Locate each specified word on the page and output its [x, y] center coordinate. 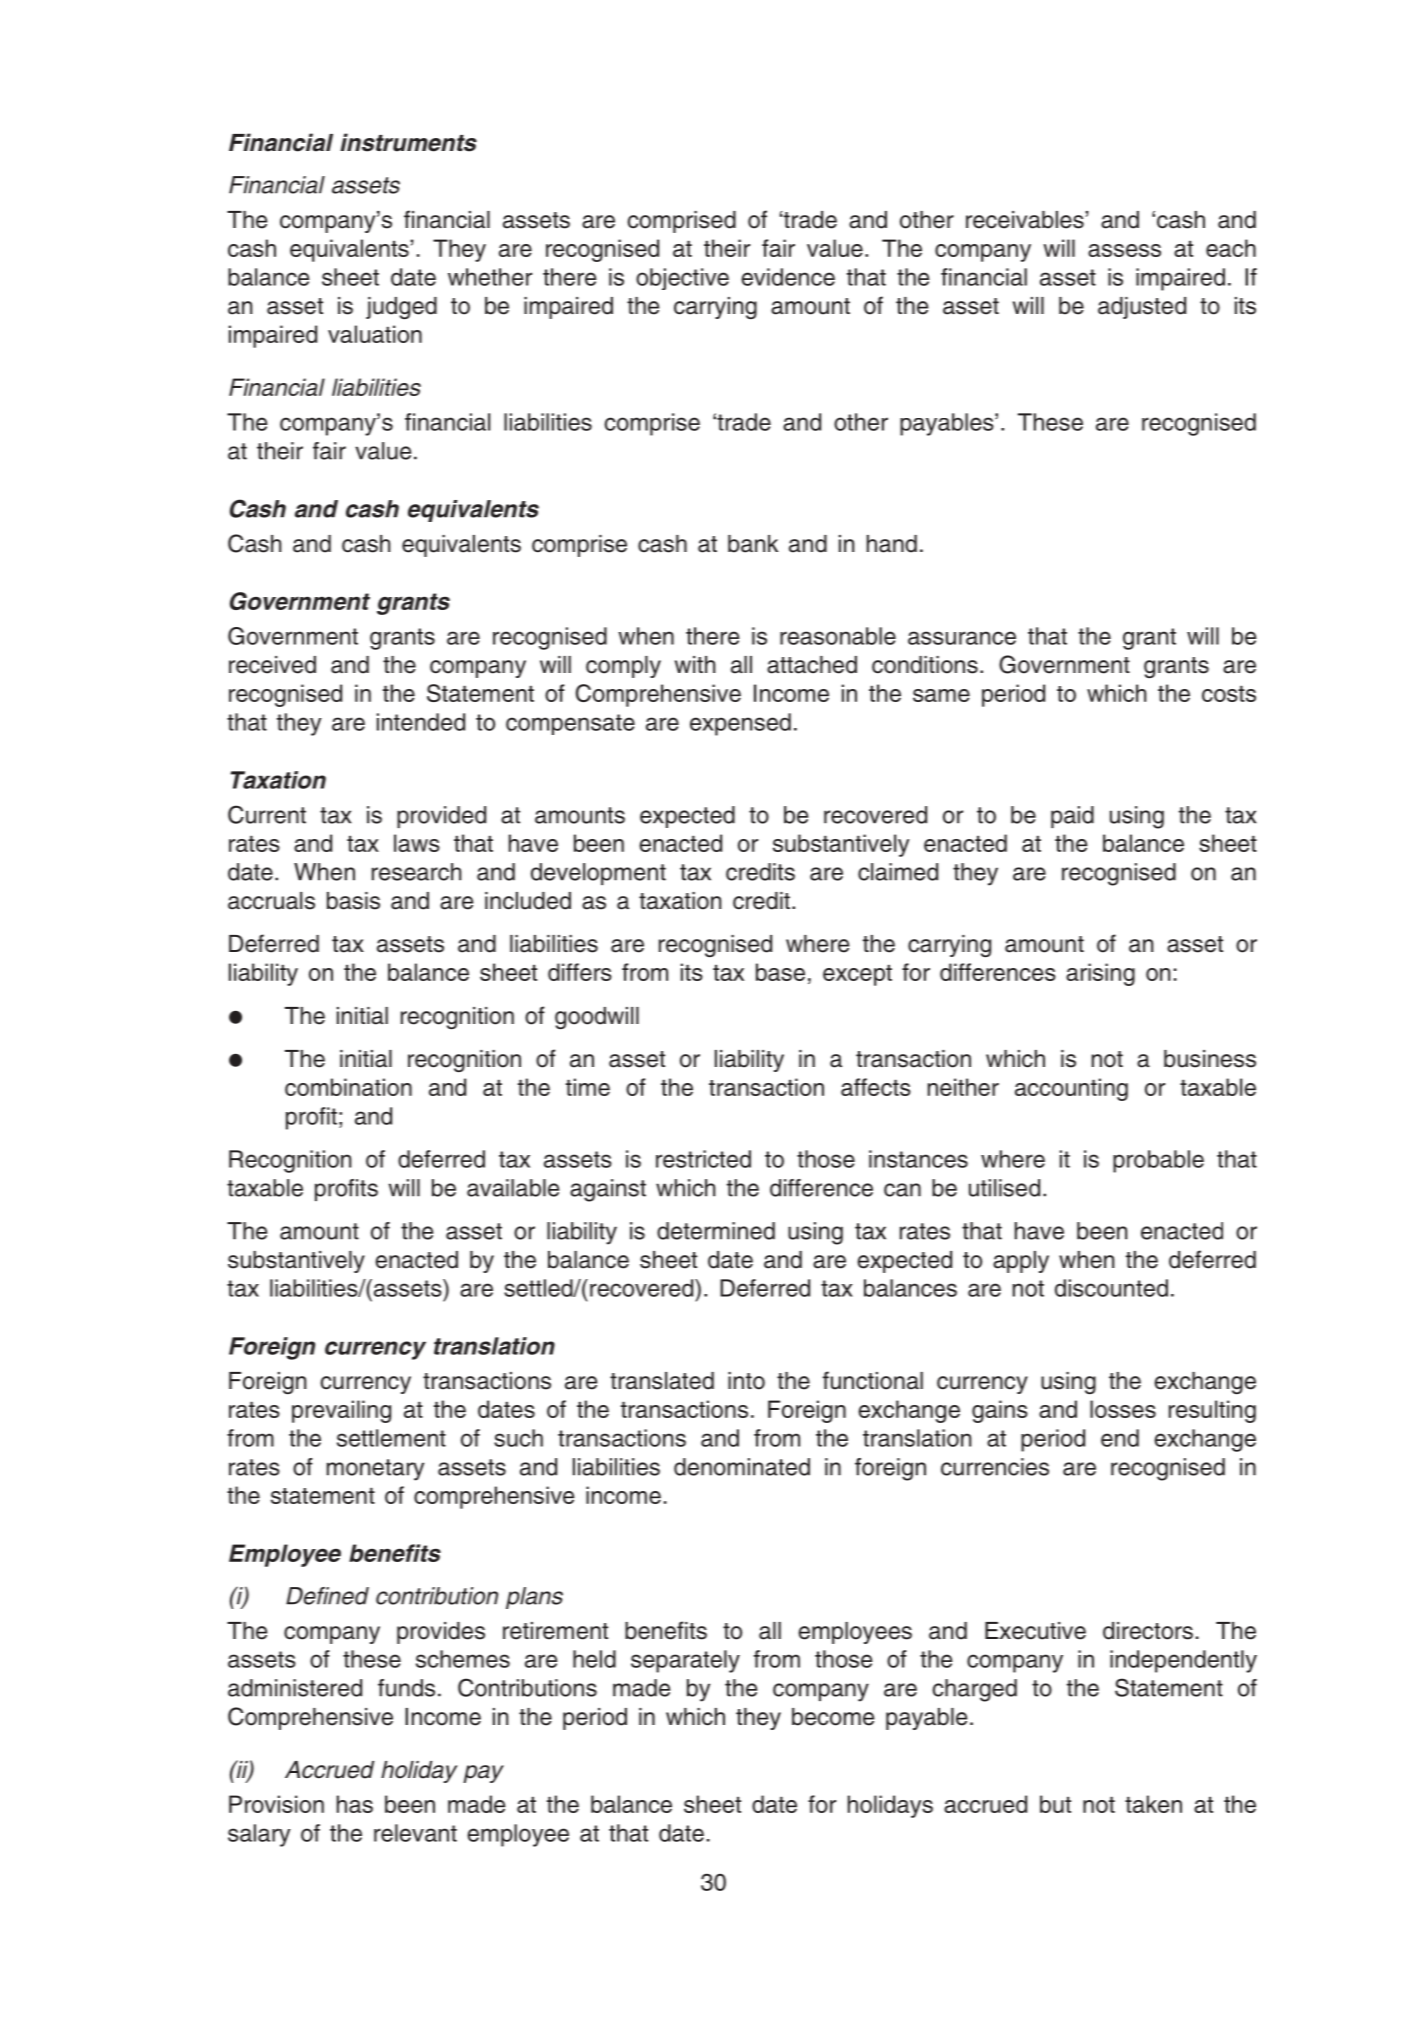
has [355, 1804]
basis [353, 901]
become [833, 1717]
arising [1100, 974]
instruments [408, 142]
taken [1153, 1804]
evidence [788, 277]
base [780, 972]
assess [1124, 250]
